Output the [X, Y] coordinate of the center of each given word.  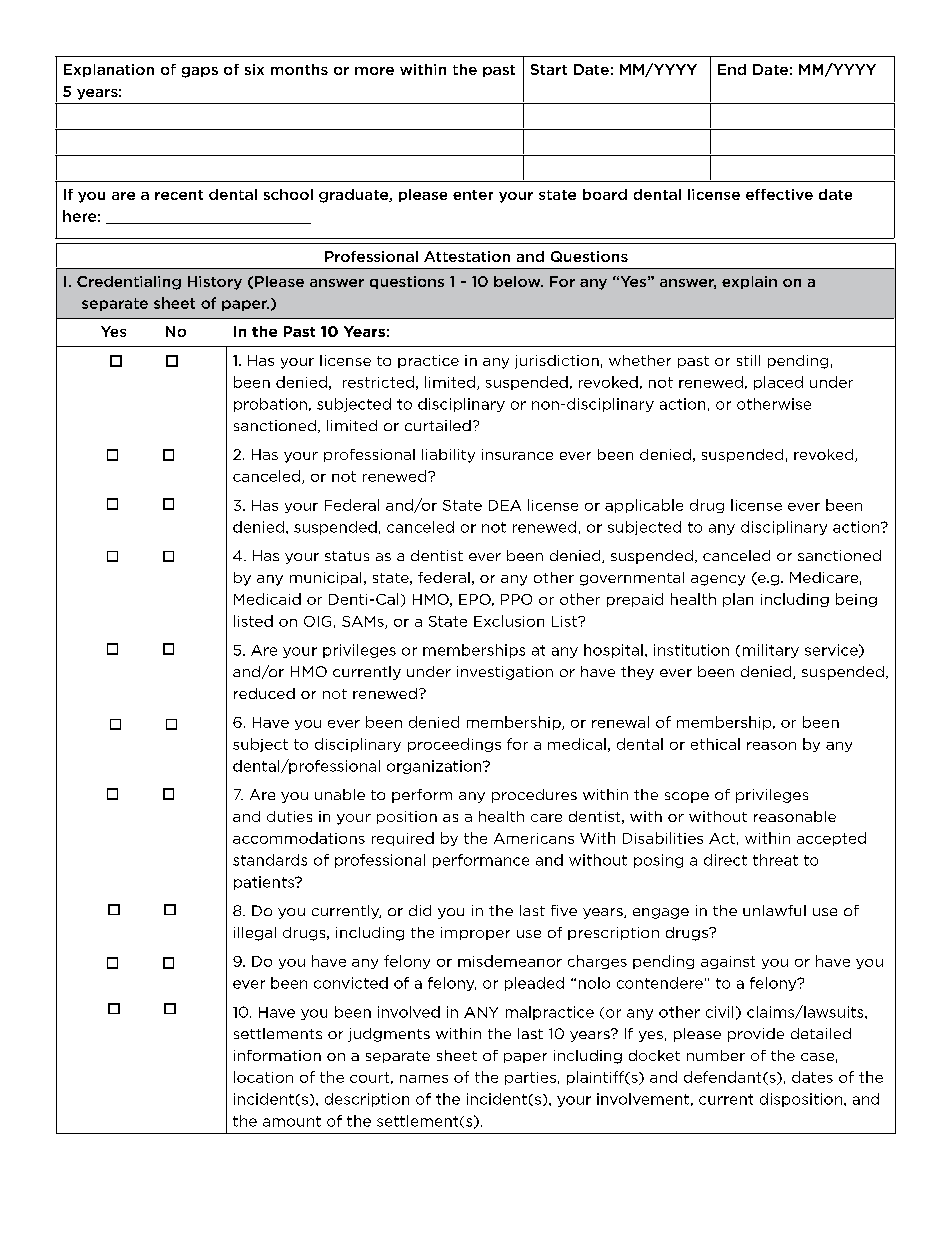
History [215, 283]
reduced [264, 693]
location [263, 1077]
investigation [505, 673]
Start [549, 69]
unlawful [774, 910]
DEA [505, 505]
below [518, 281]
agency [718, 580]
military [771, 651]
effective [779, 194]
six [254, 69]
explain [749, 282]
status [347, 556]
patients [265, 883]
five [564, 910]
